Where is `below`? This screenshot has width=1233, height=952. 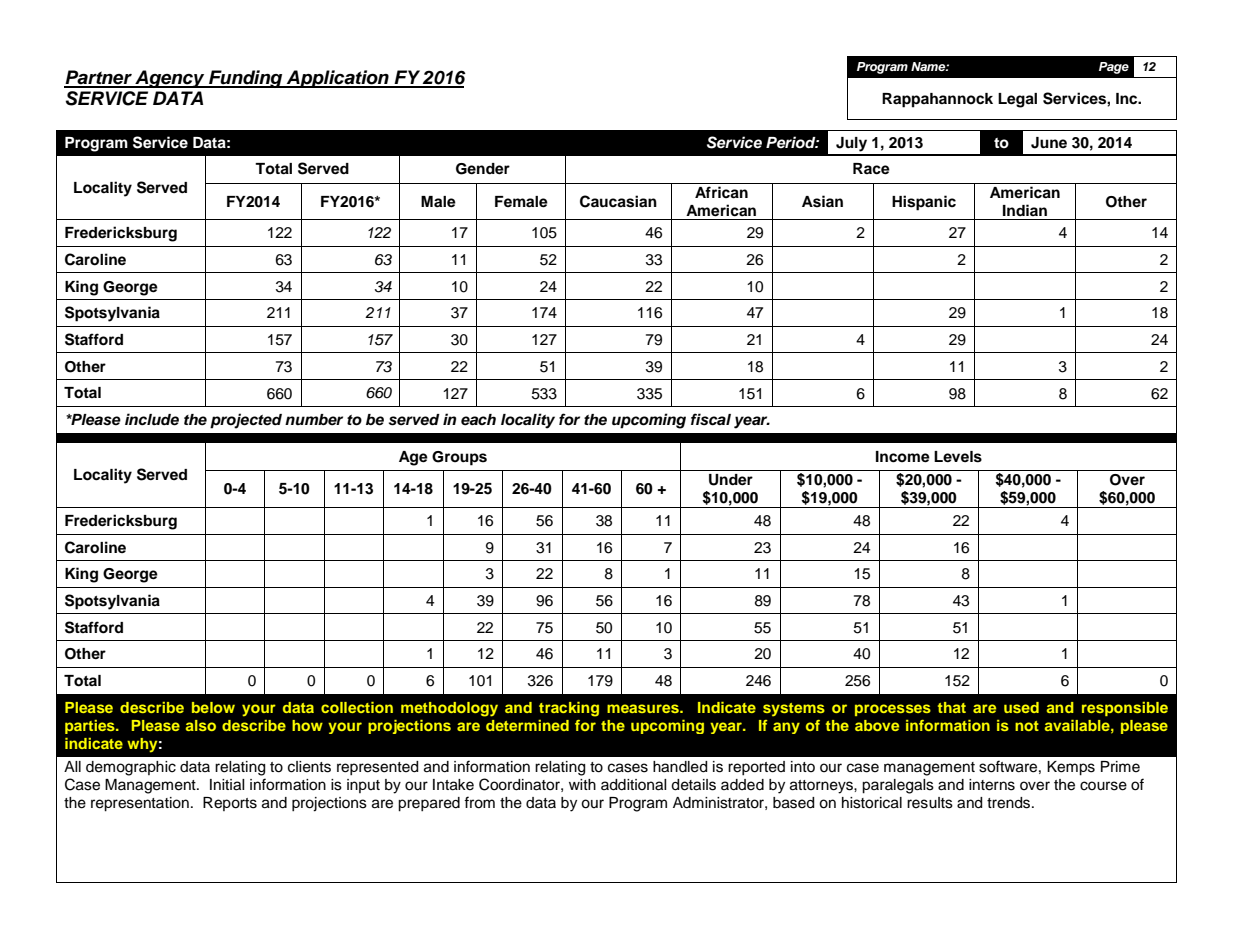
below is located at coordinates (213, 707).
